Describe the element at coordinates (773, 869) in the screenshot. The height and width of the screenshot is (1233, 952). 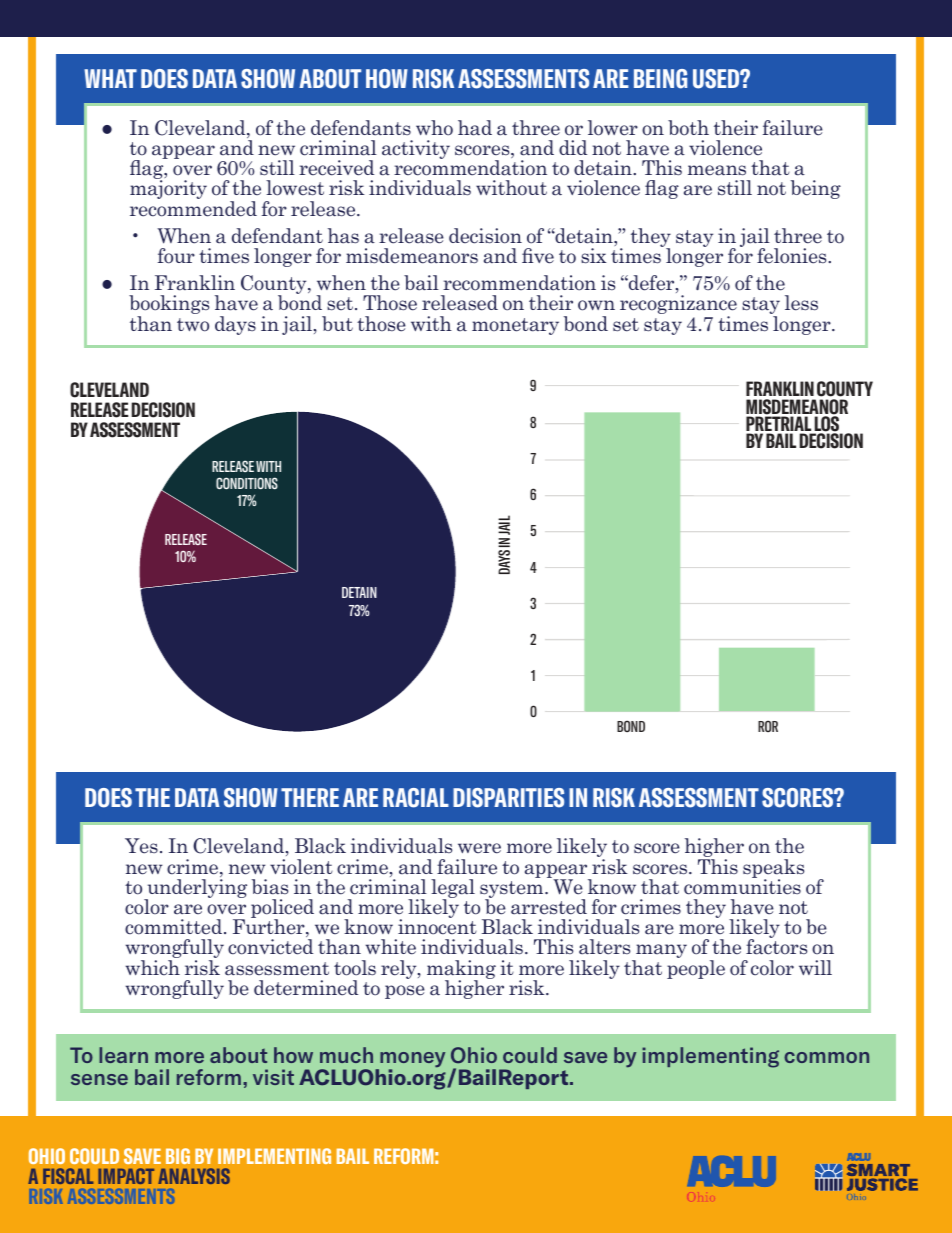
I see `speaks` at that location.
